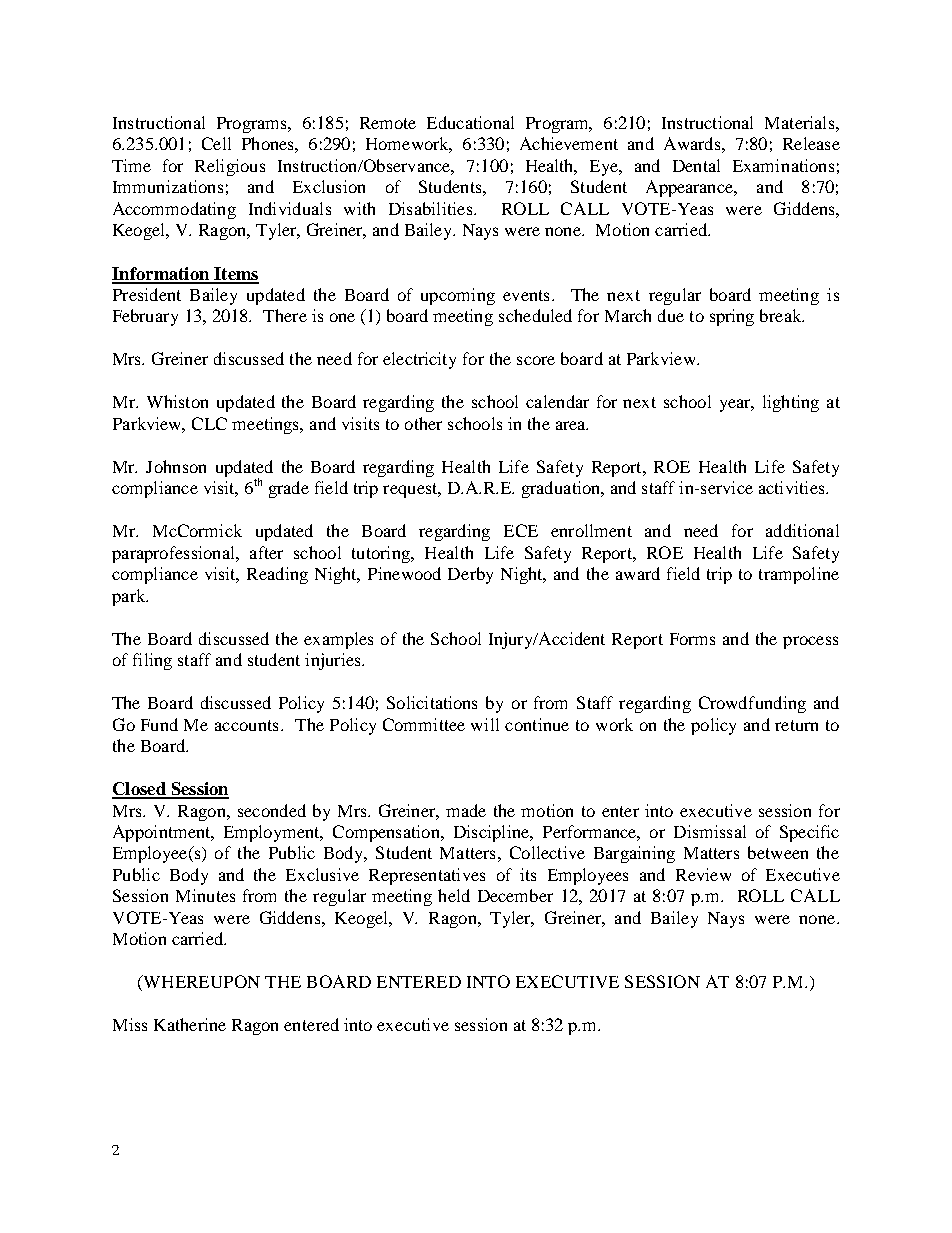 This page has width=952, height=1233. What do you see at coordinates (209, 423) in the page?
I see `CLC` at bounding box center [209, 423].
